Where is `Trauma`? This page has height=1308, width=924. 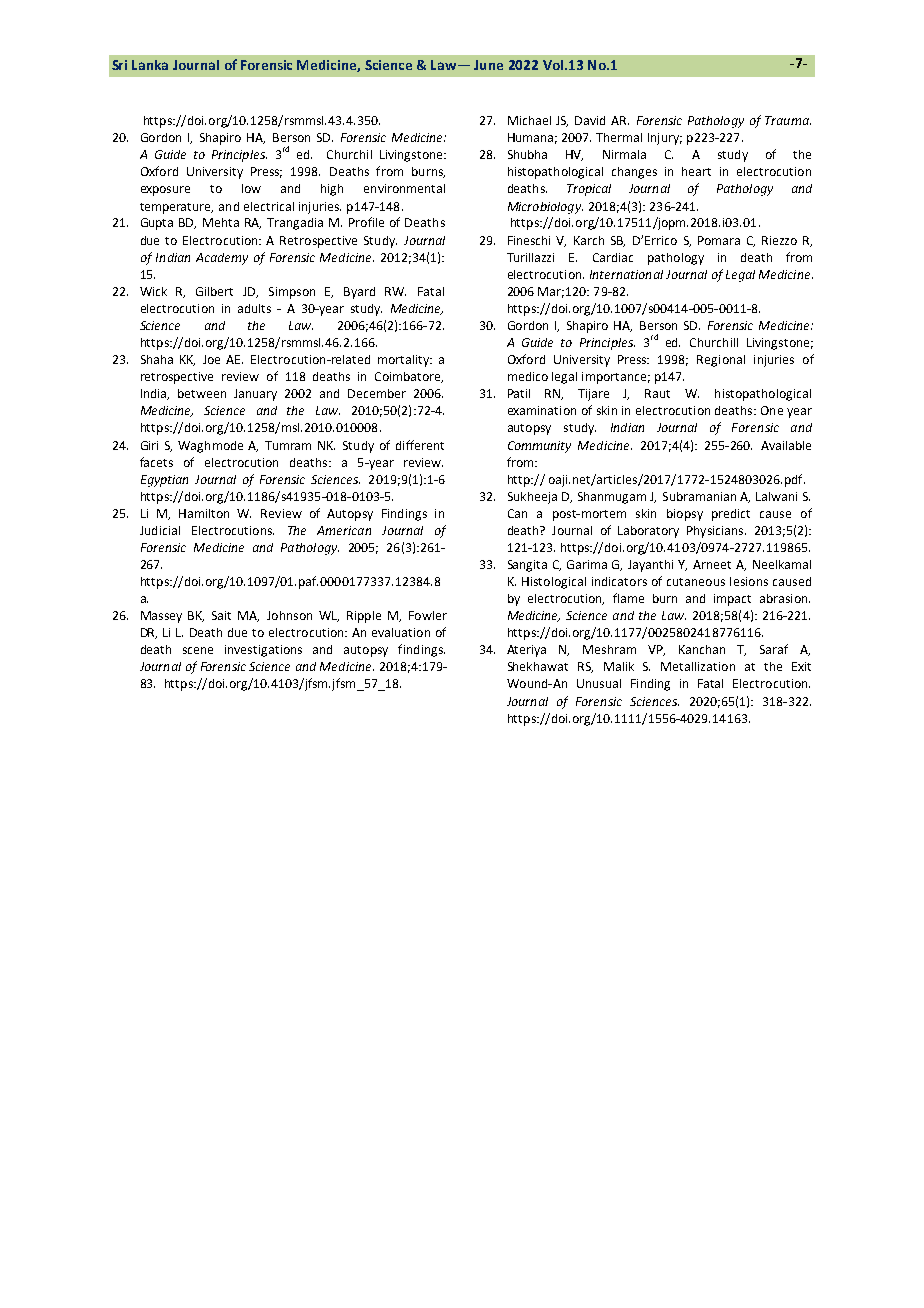 Trauma is located at coordinates (788, 120).
